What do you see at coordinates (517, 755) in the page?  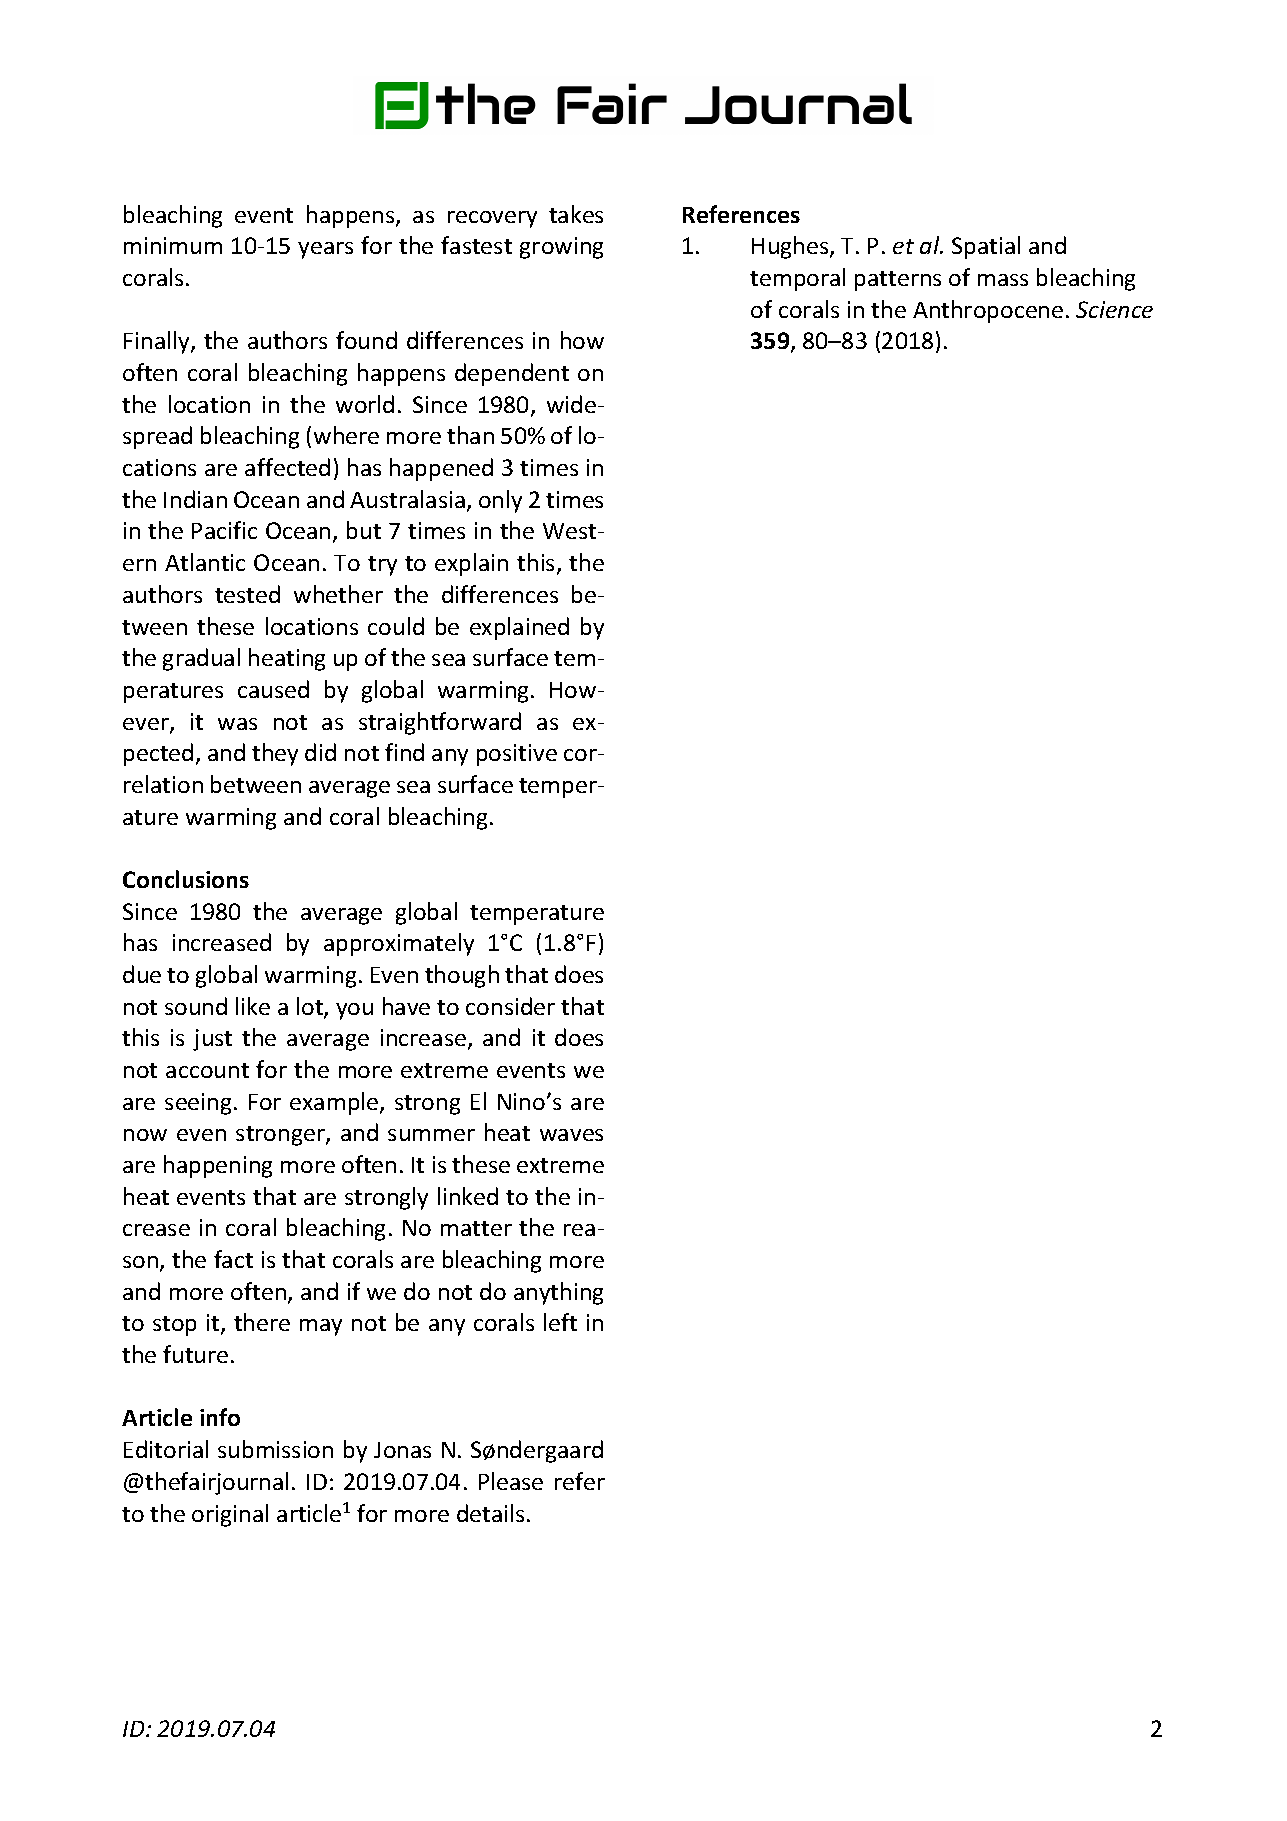 I see `positive` at bounding box center [517, 755].
